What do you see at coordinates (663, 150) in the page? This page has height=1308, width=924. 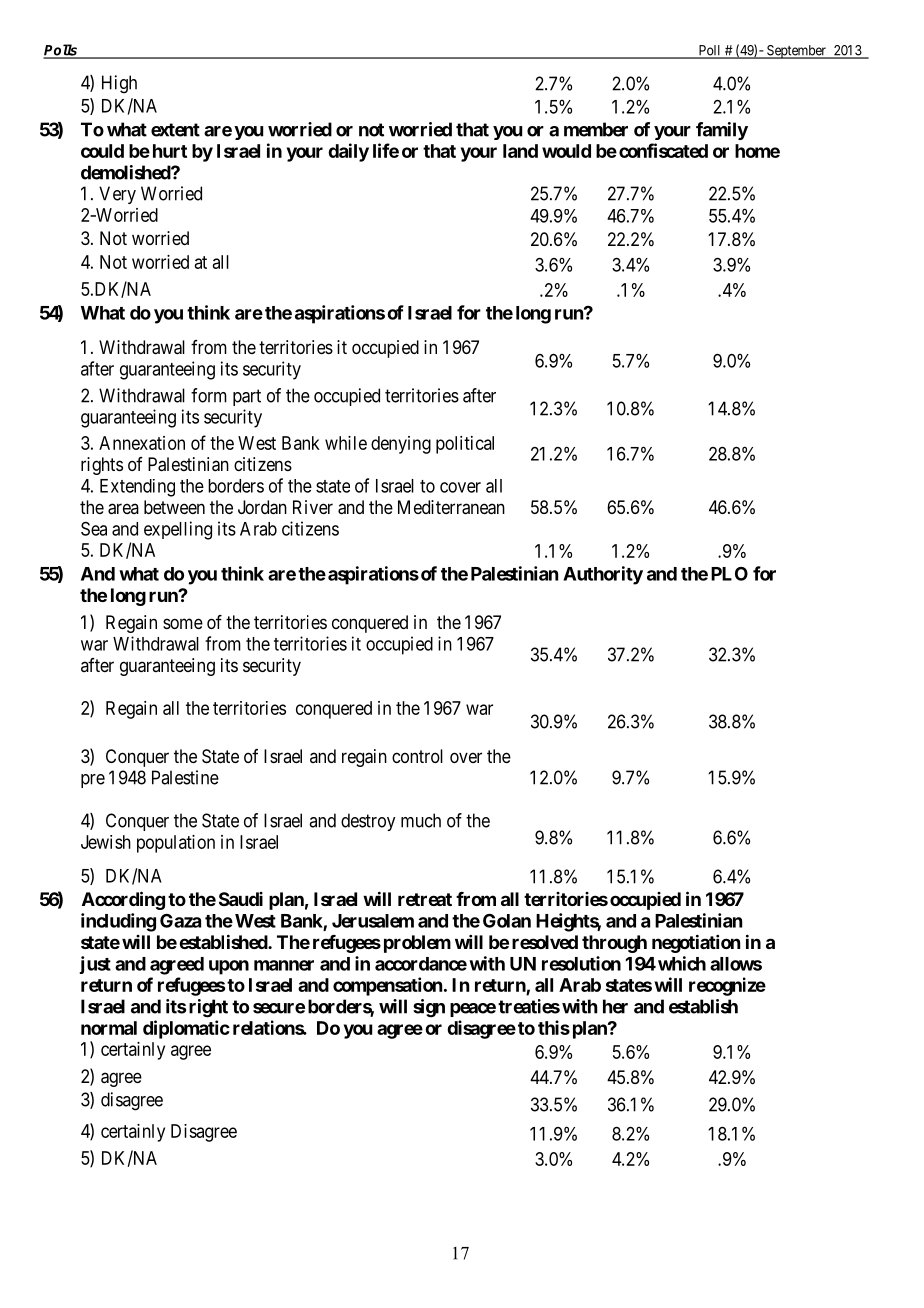 I see `confiscated` at bounding box center [663, 150].
